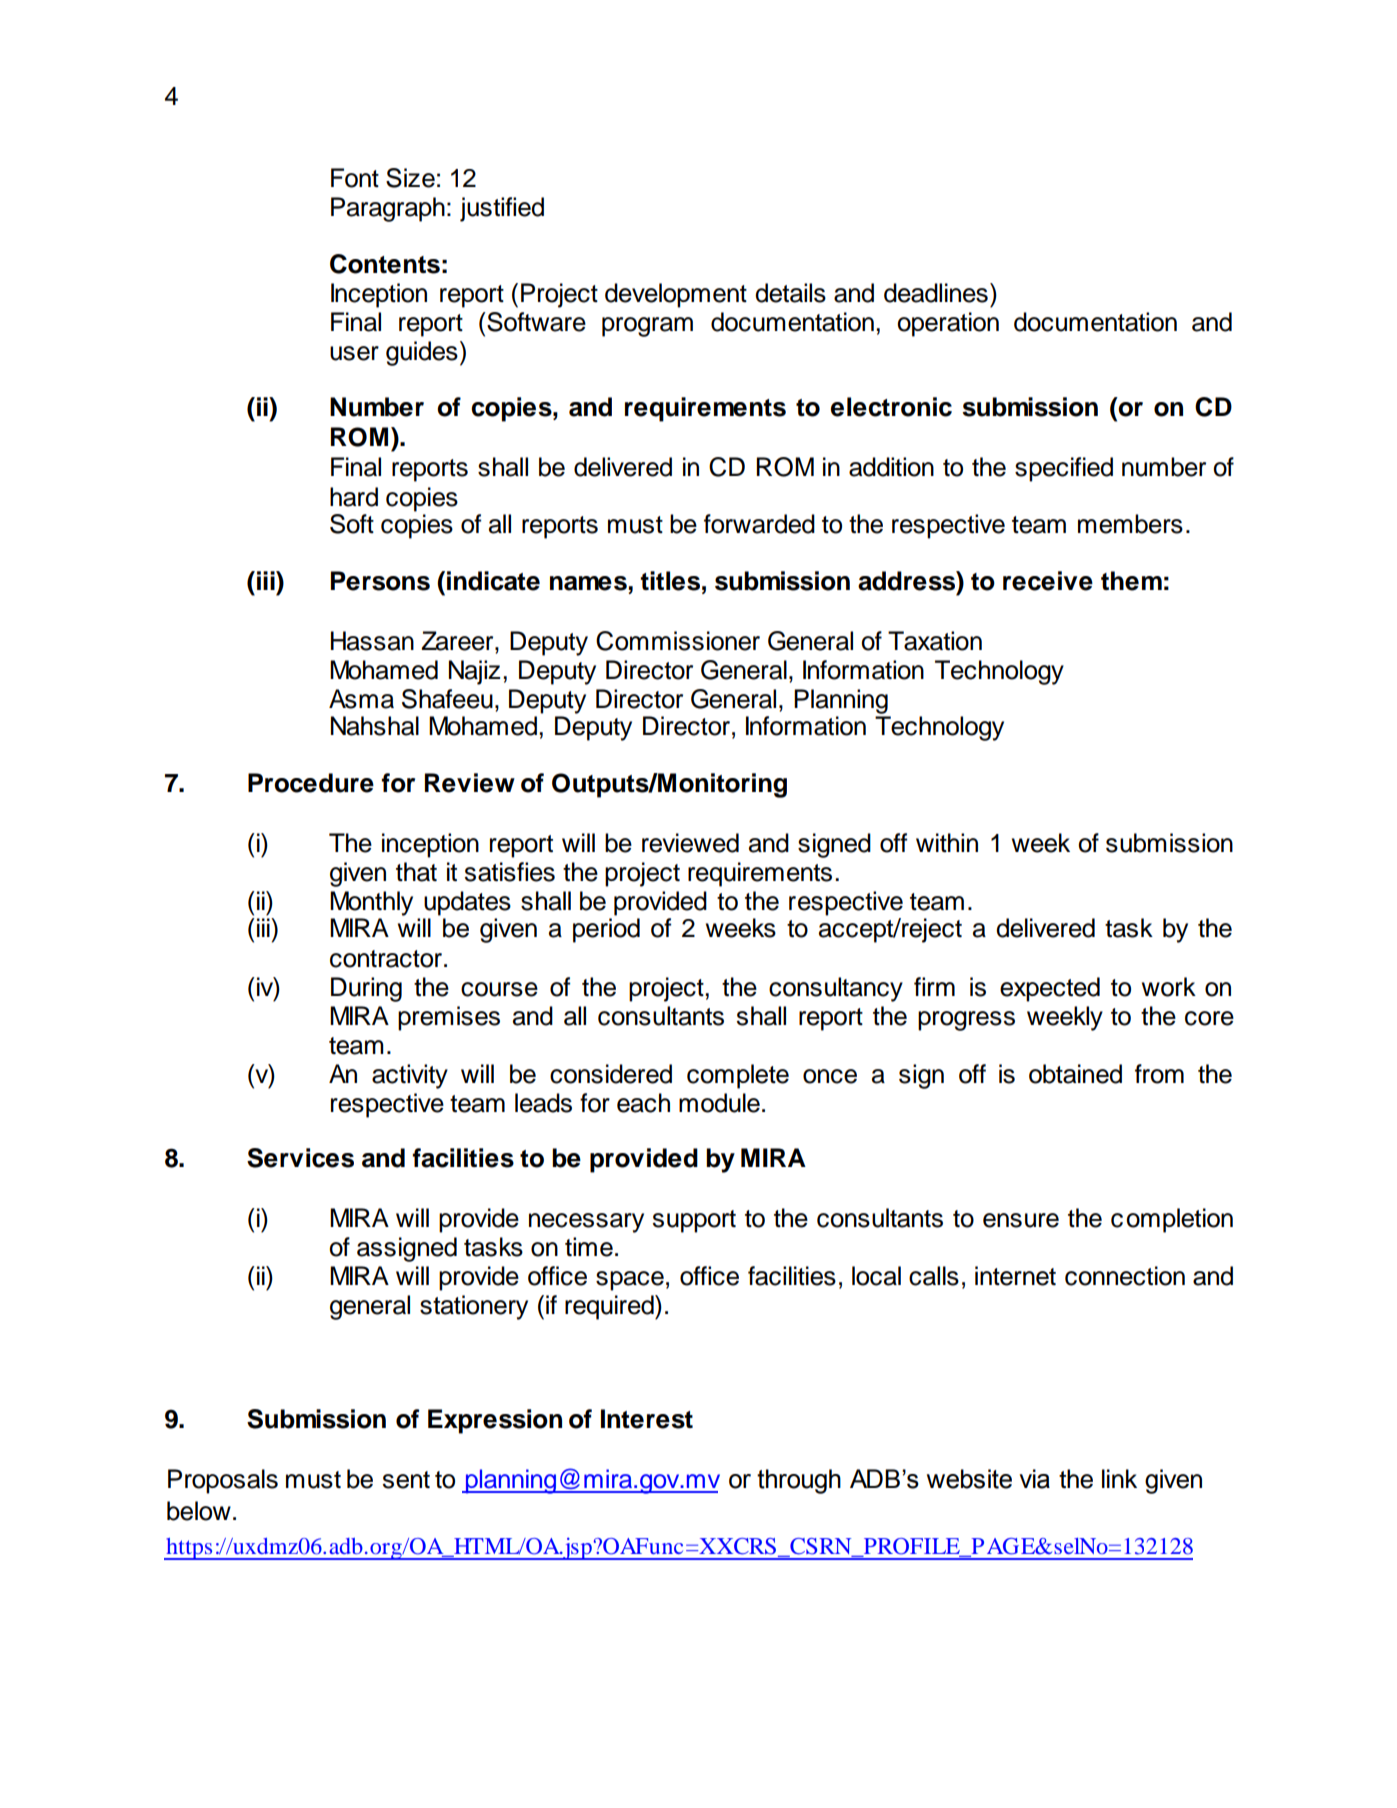 The height and width of the page is (1808, 1397). I want to click on sent, so click(406, 1480).
